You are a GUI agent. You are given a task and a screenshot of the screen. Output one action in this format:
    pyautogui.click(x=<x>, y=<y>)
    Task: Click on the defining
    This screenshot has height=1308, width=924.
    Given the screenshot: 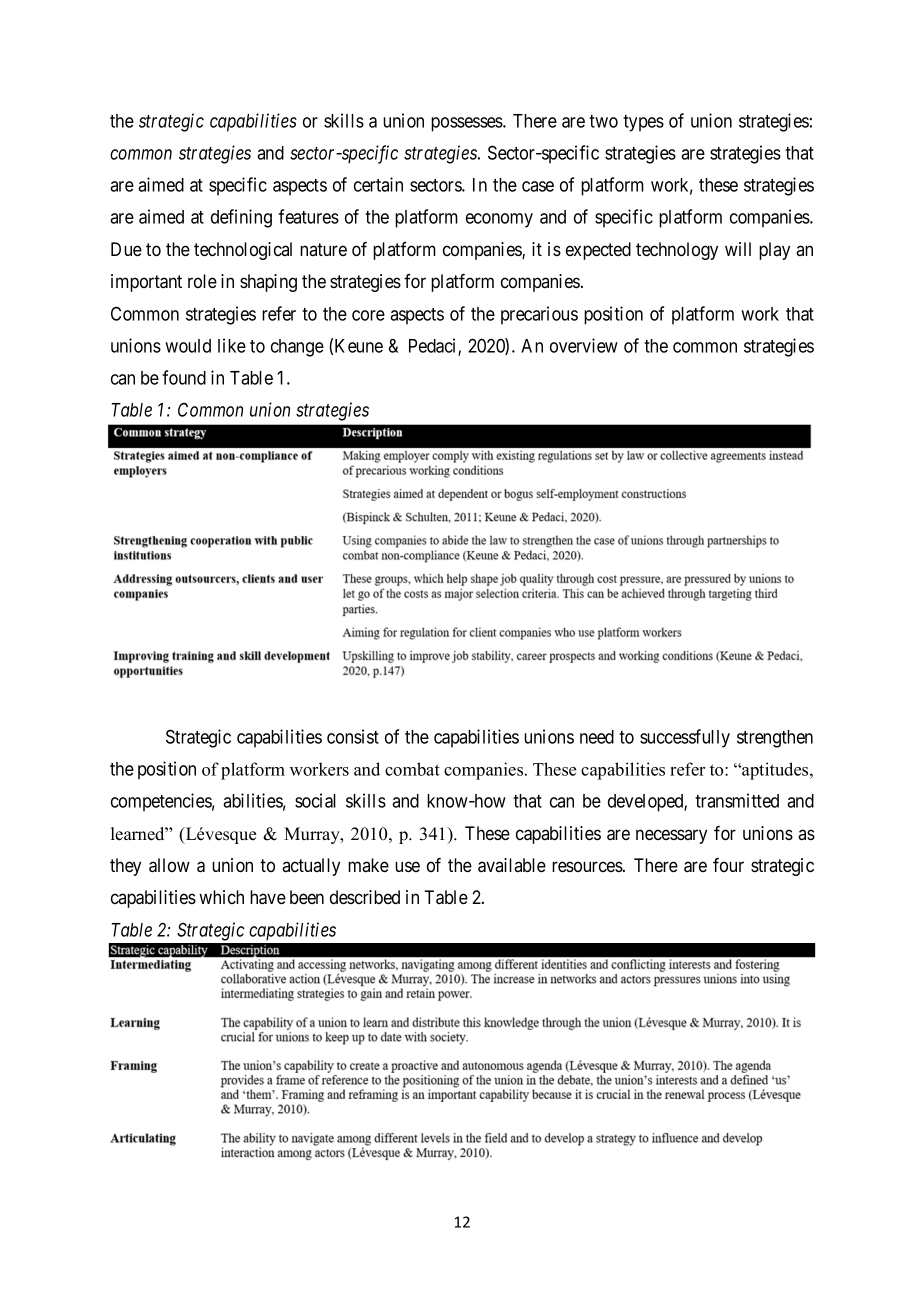 What is the action you would take?
    pyautogui.click(x=241, y=218)
